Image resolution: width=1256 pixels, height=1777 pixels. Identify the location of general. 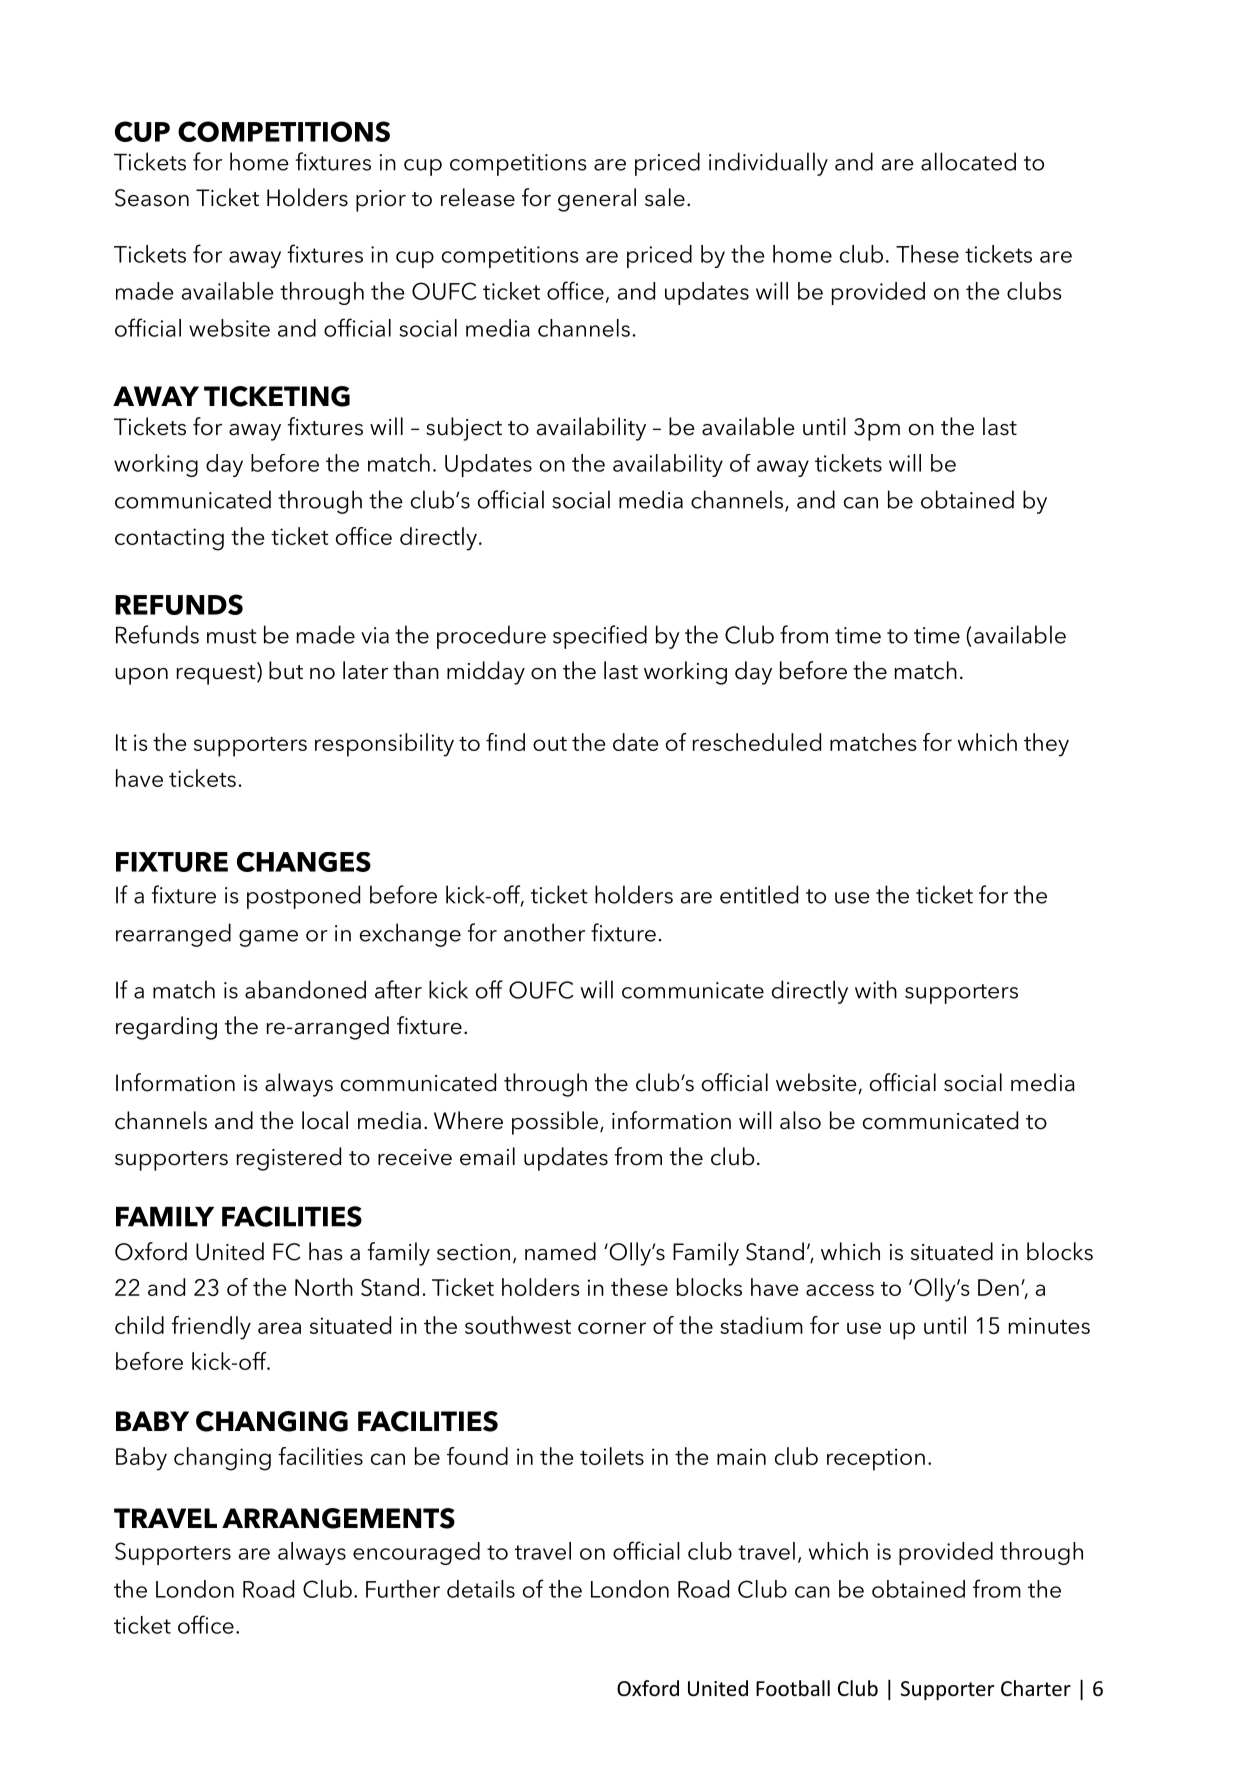
(597, 200).
